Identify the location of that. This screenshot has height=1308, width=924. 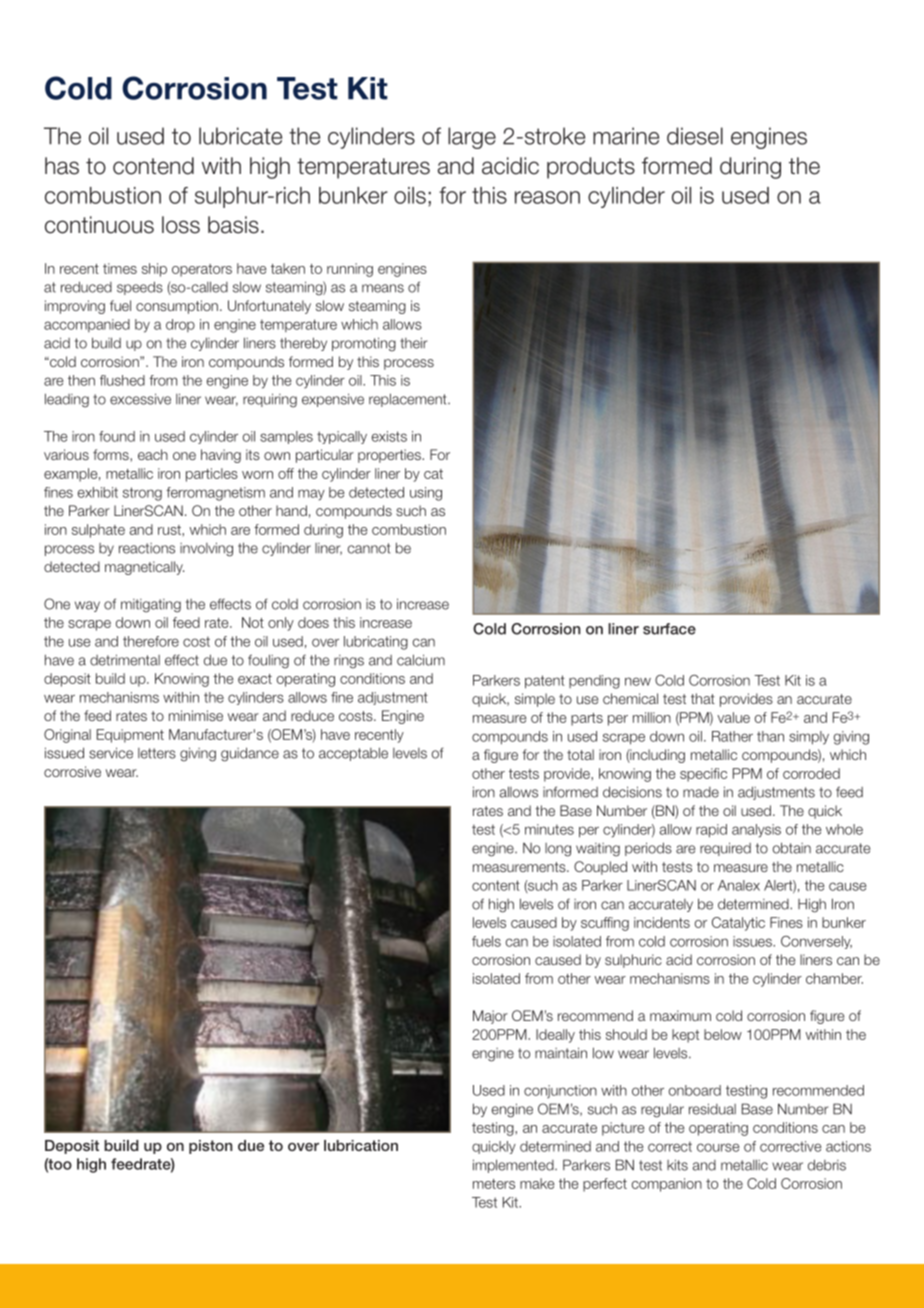
(703, 698).
